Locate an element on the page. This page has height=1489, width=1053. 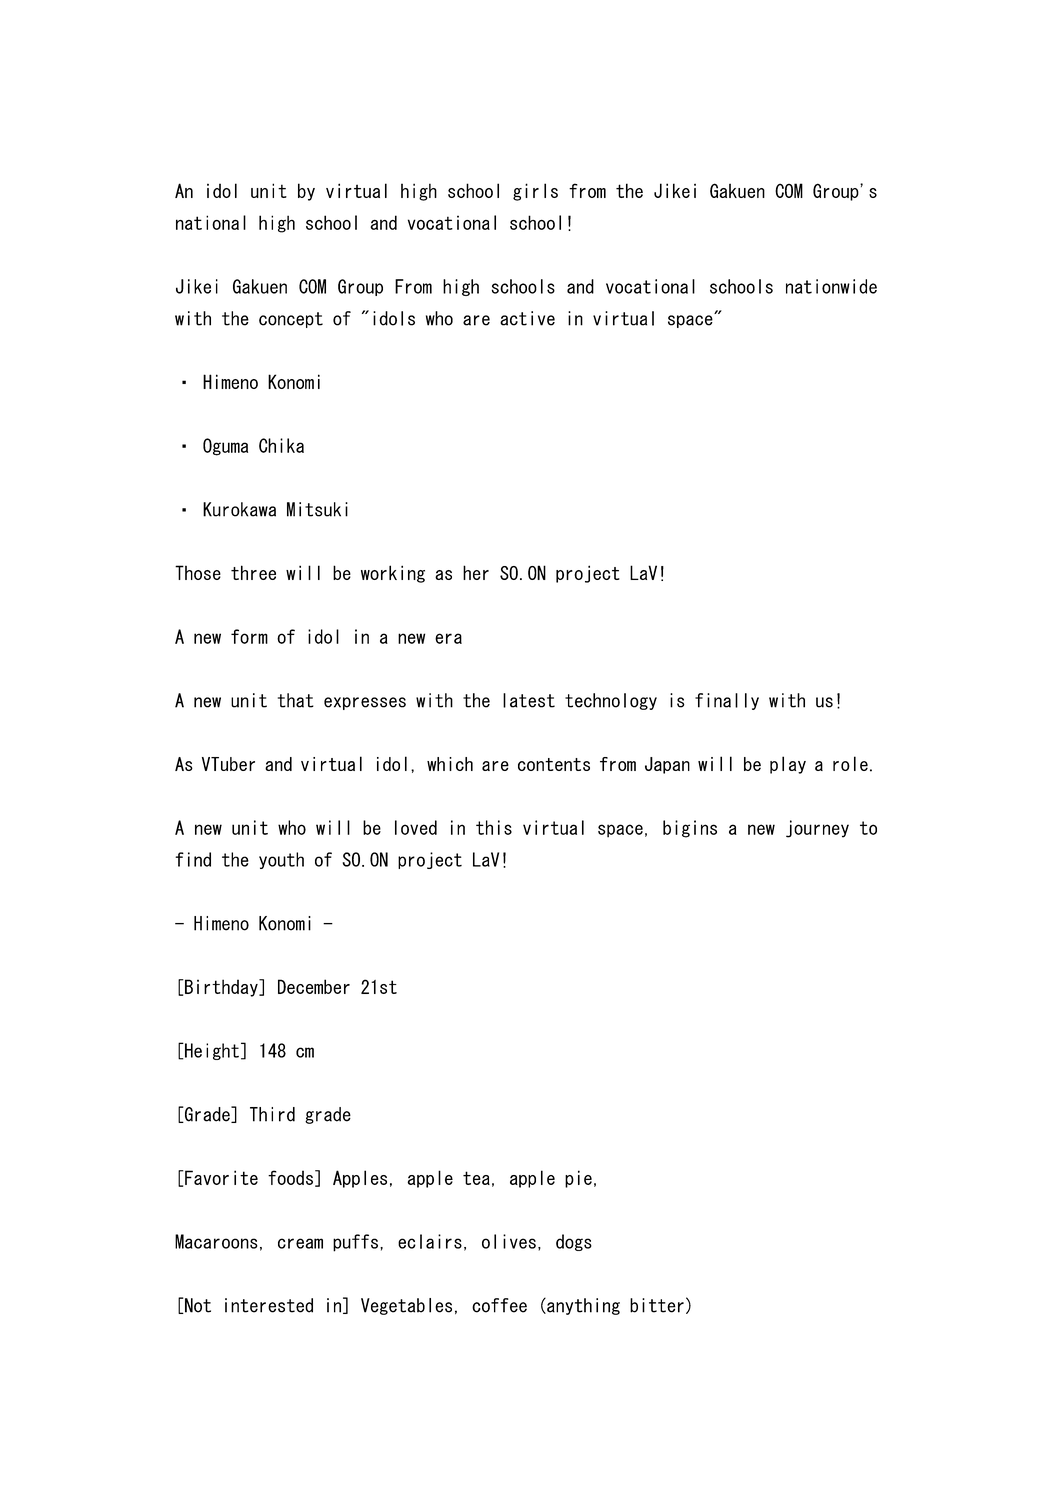
coffee is located at coordinates (499, 1305).
